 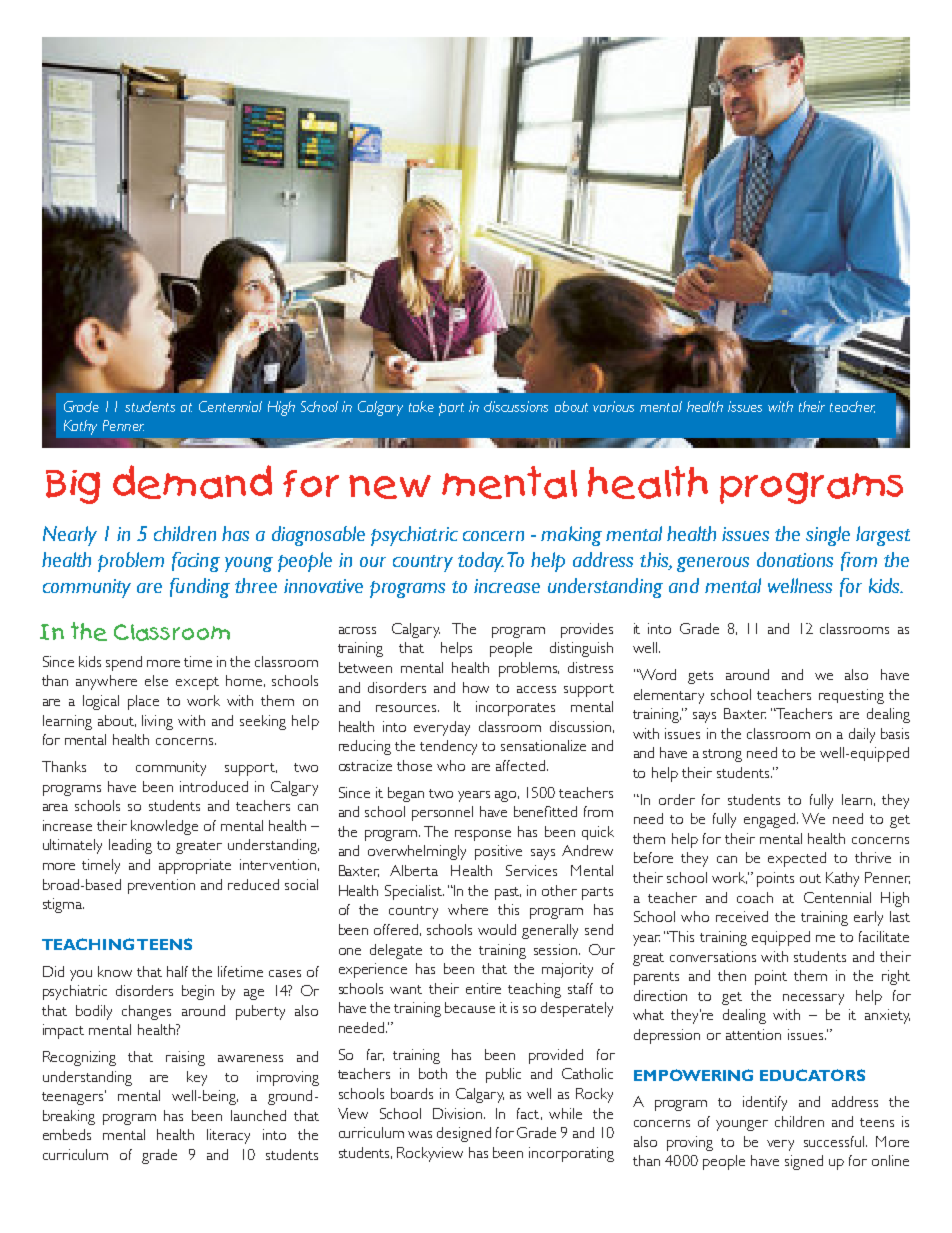 What do you see at coordinates (421, 406) in the image?
I see `take` at bounding box center [421, 406].
